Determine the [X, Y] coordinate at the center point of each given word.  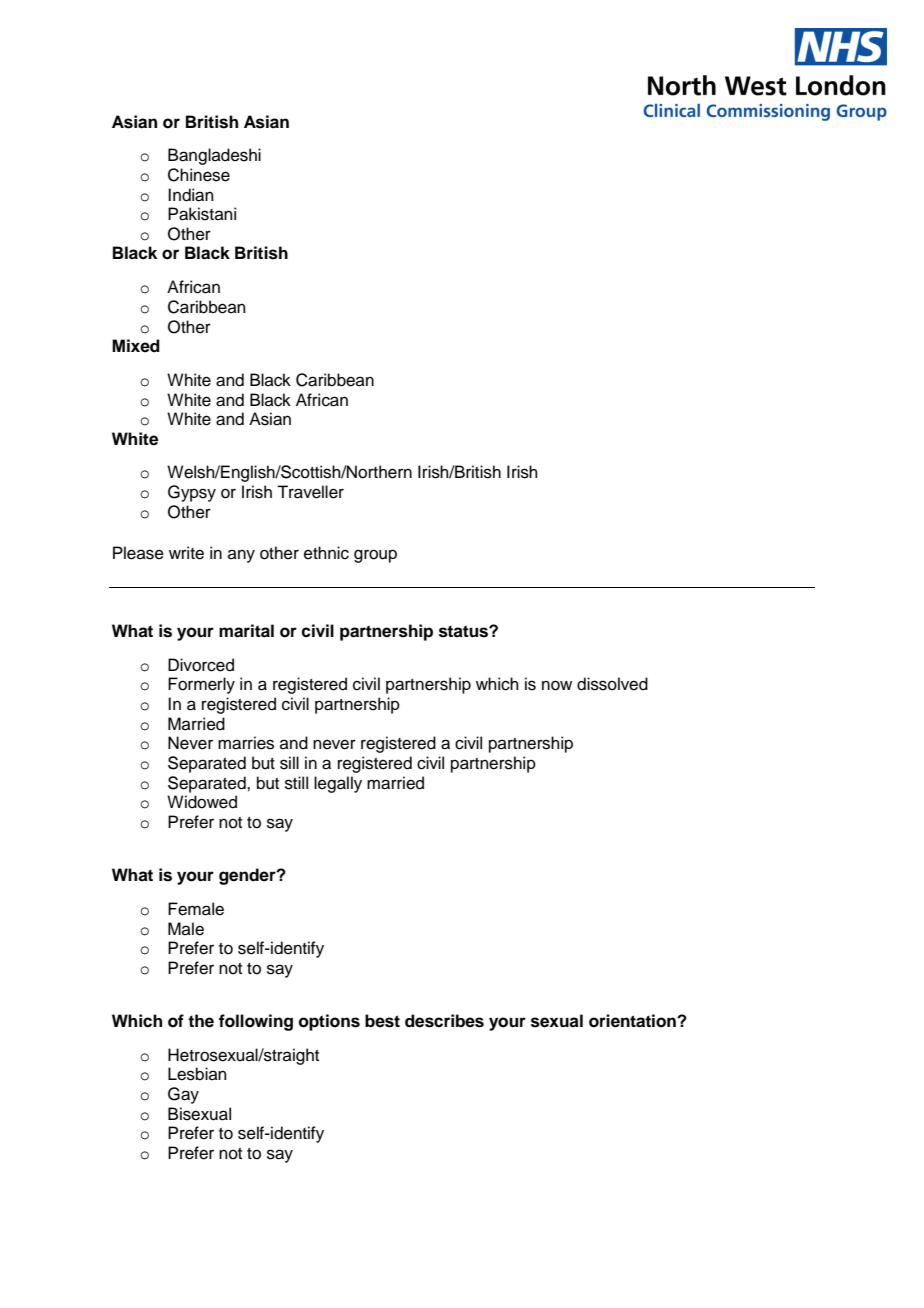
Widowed [202, 802]
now [557, 685]
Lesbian [197, 1074]
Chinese [199, 175]
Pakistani [202, 214]
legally [338, 784]
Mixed [136, 346]
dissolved [612, 684]
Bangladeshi [214, 156]
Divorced [201, 665]
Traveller [310, 492]
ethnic [326, 553]
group [375, 556]
